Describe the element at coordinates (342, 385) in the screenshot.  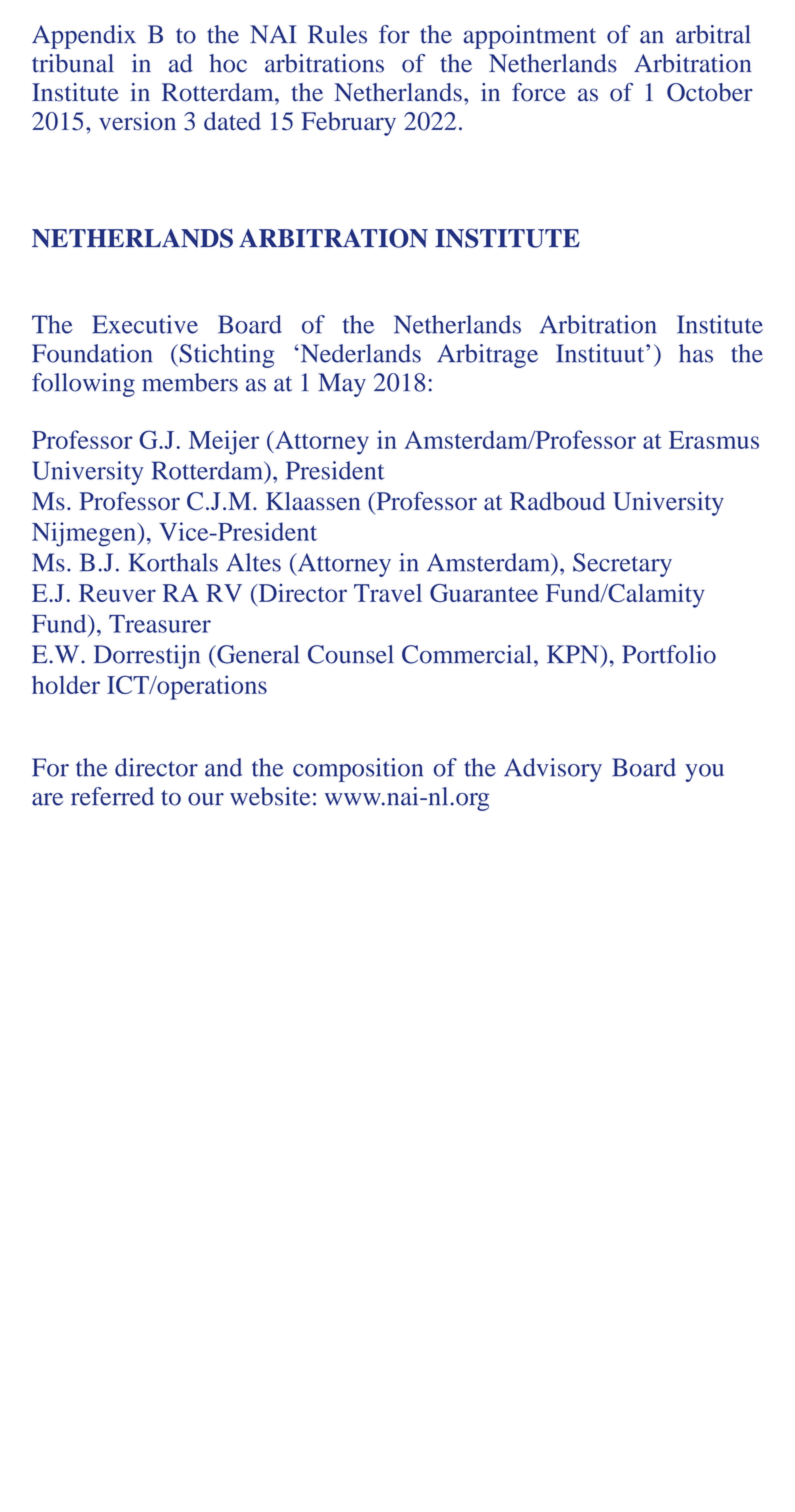
I see `May` at that location.
